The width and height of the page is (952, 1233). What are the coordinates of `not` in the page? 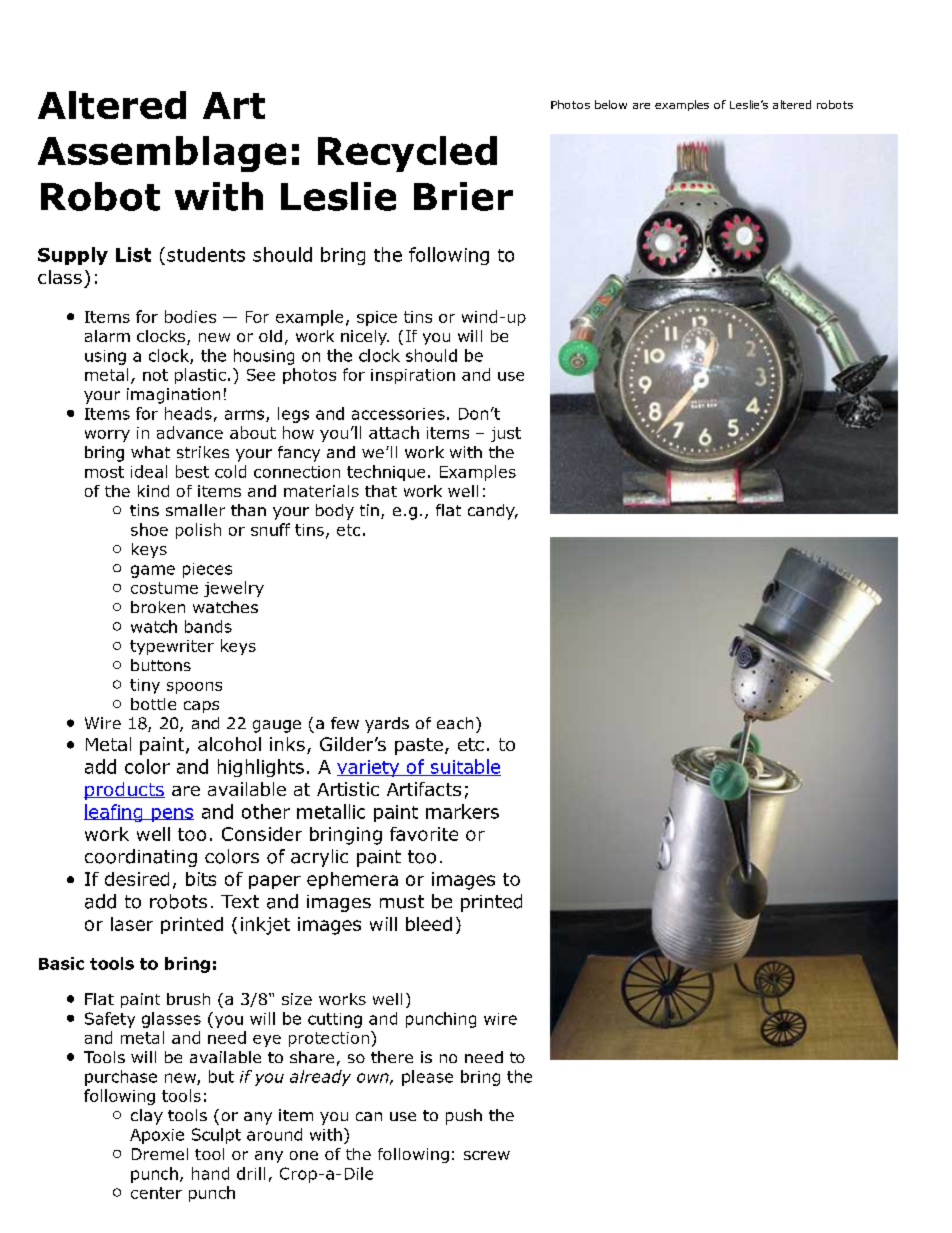 It's located at (155, 375).
